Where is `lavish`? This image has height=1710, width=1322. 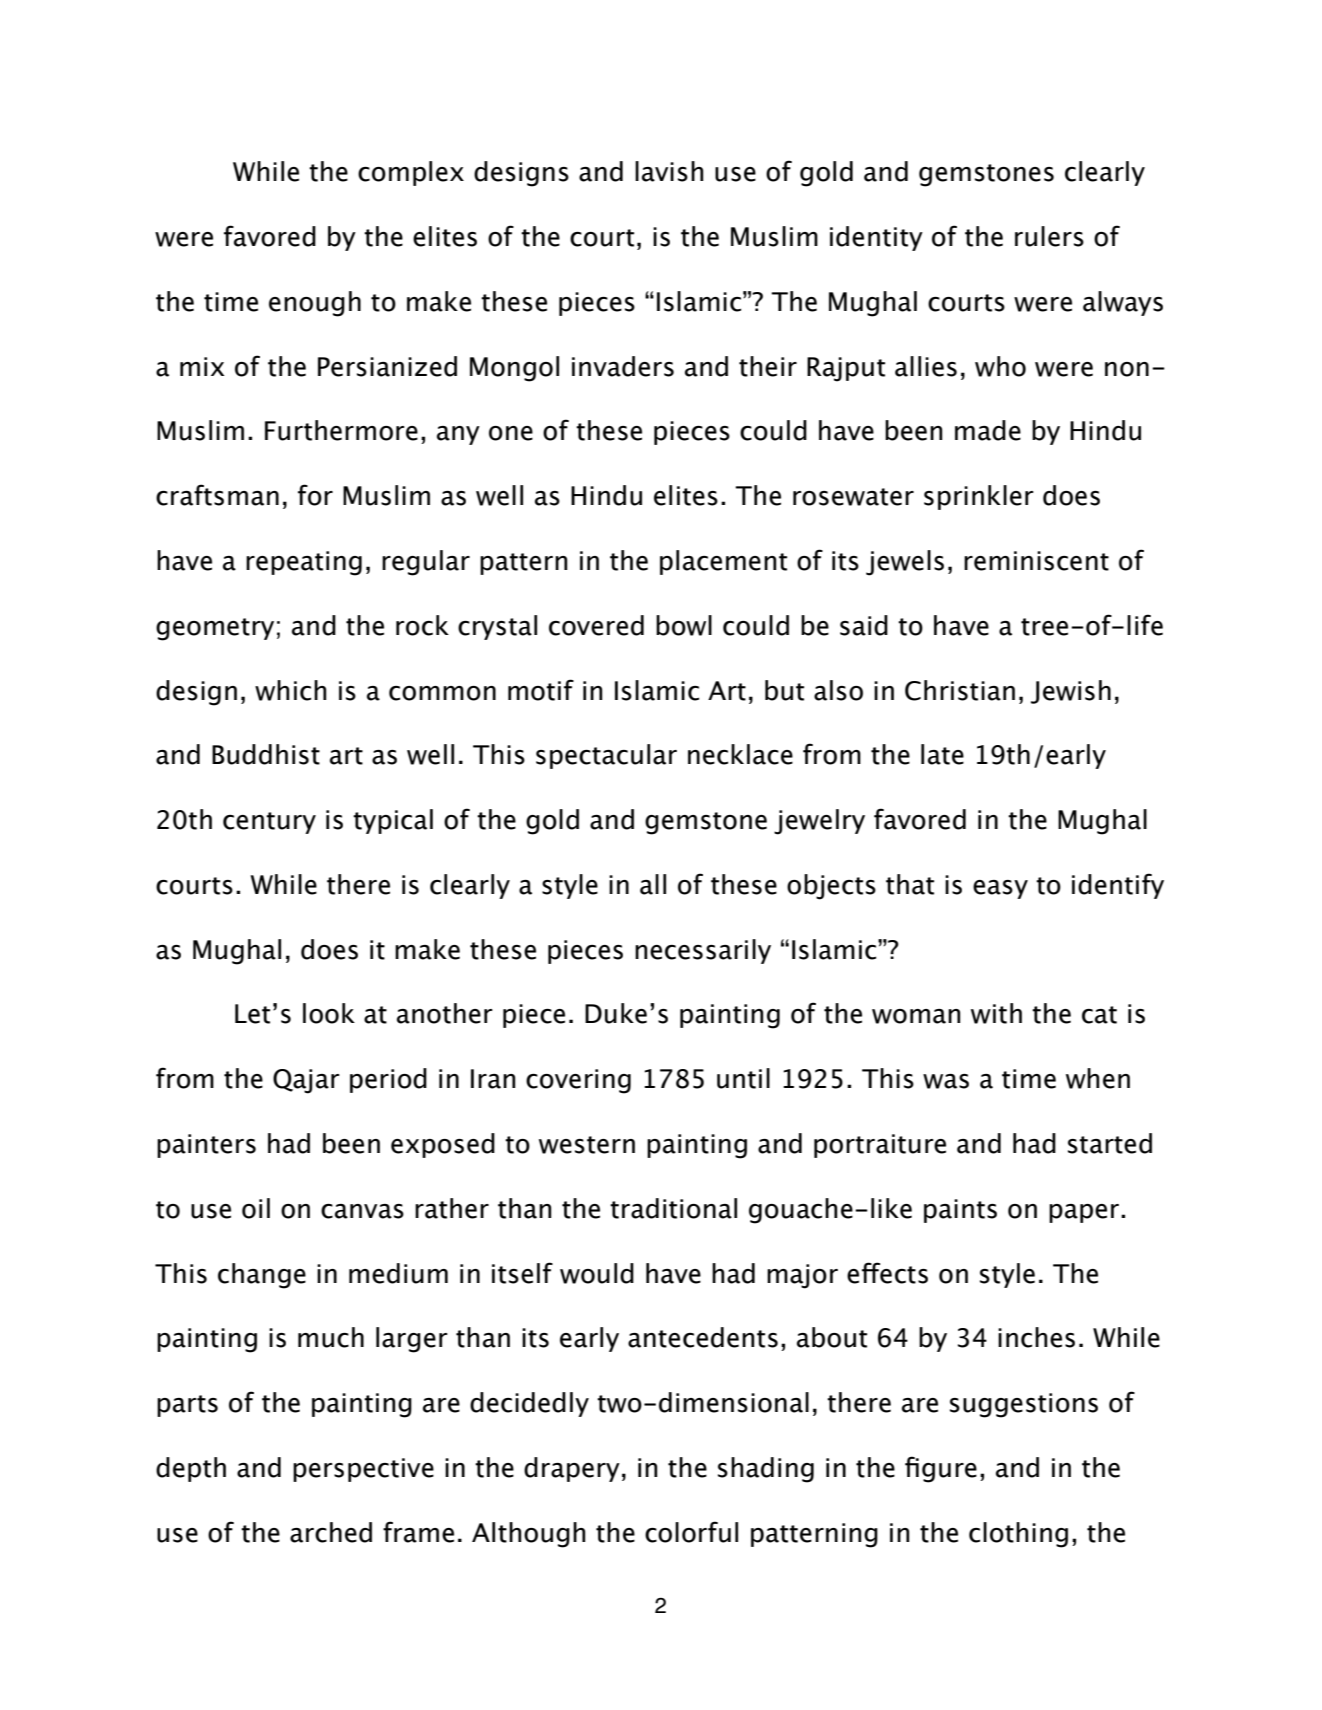
lavish is located at coordinates (669, 171).
